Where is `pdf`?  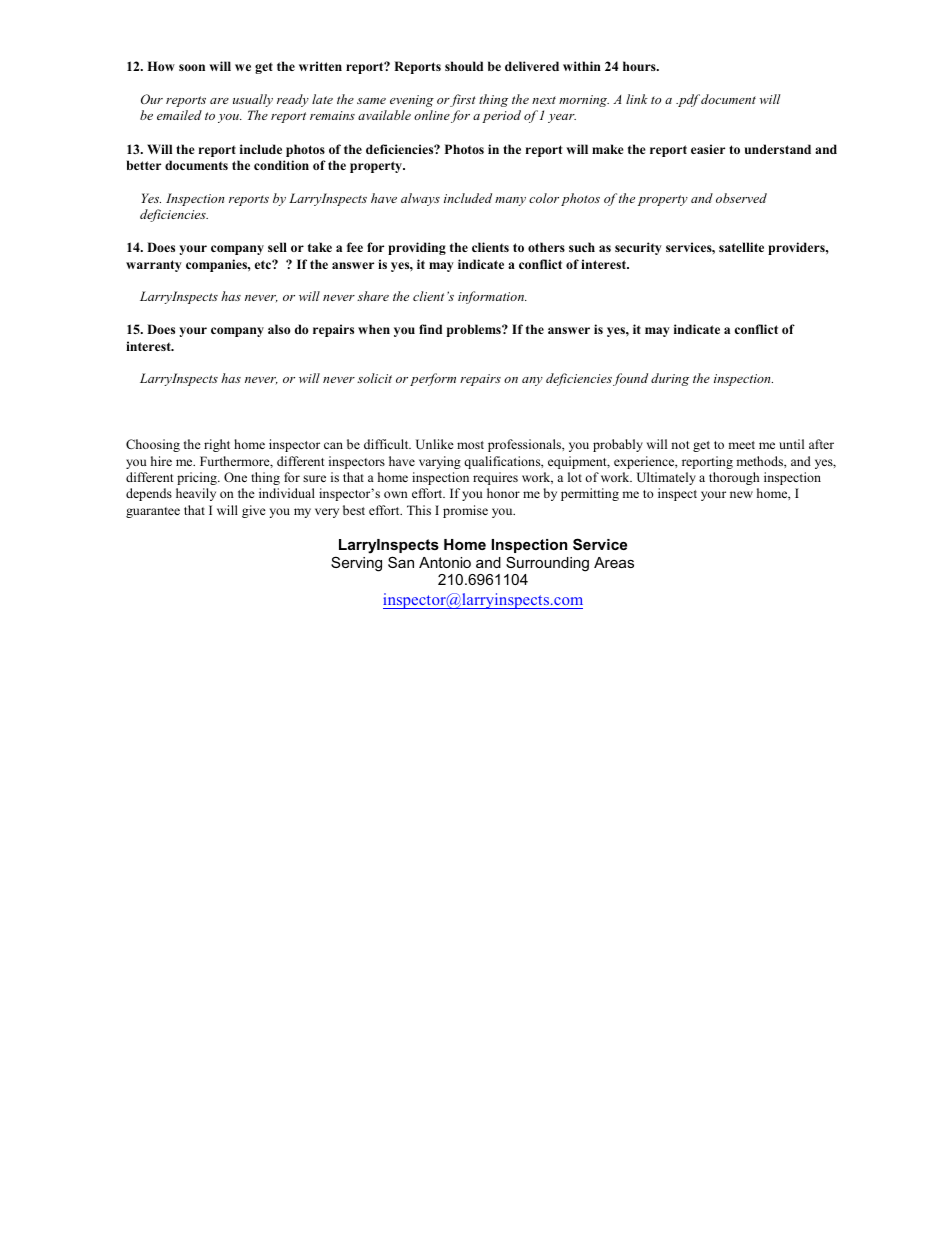 pdf is located at coordinates (688, 100).
